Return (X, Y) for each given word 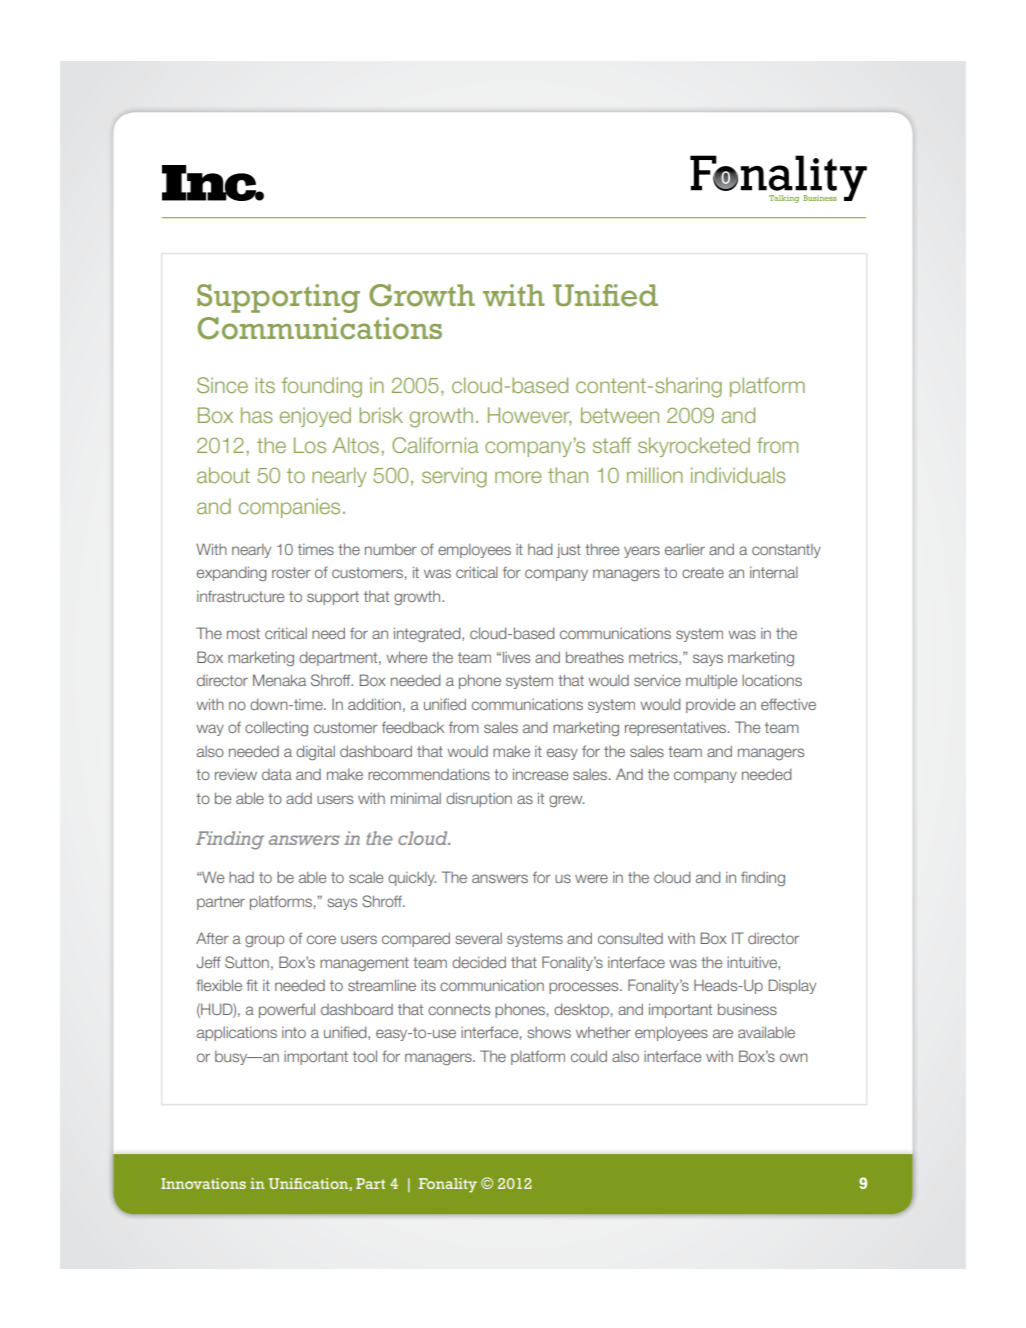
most (243, 633)
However (529, 416)
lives (516, 657)
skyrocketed (694, 447)
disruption (479, 799)
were (591, 878)
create (703, 572)
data (277, 774)
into (294, 1032)
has (257, 415)
